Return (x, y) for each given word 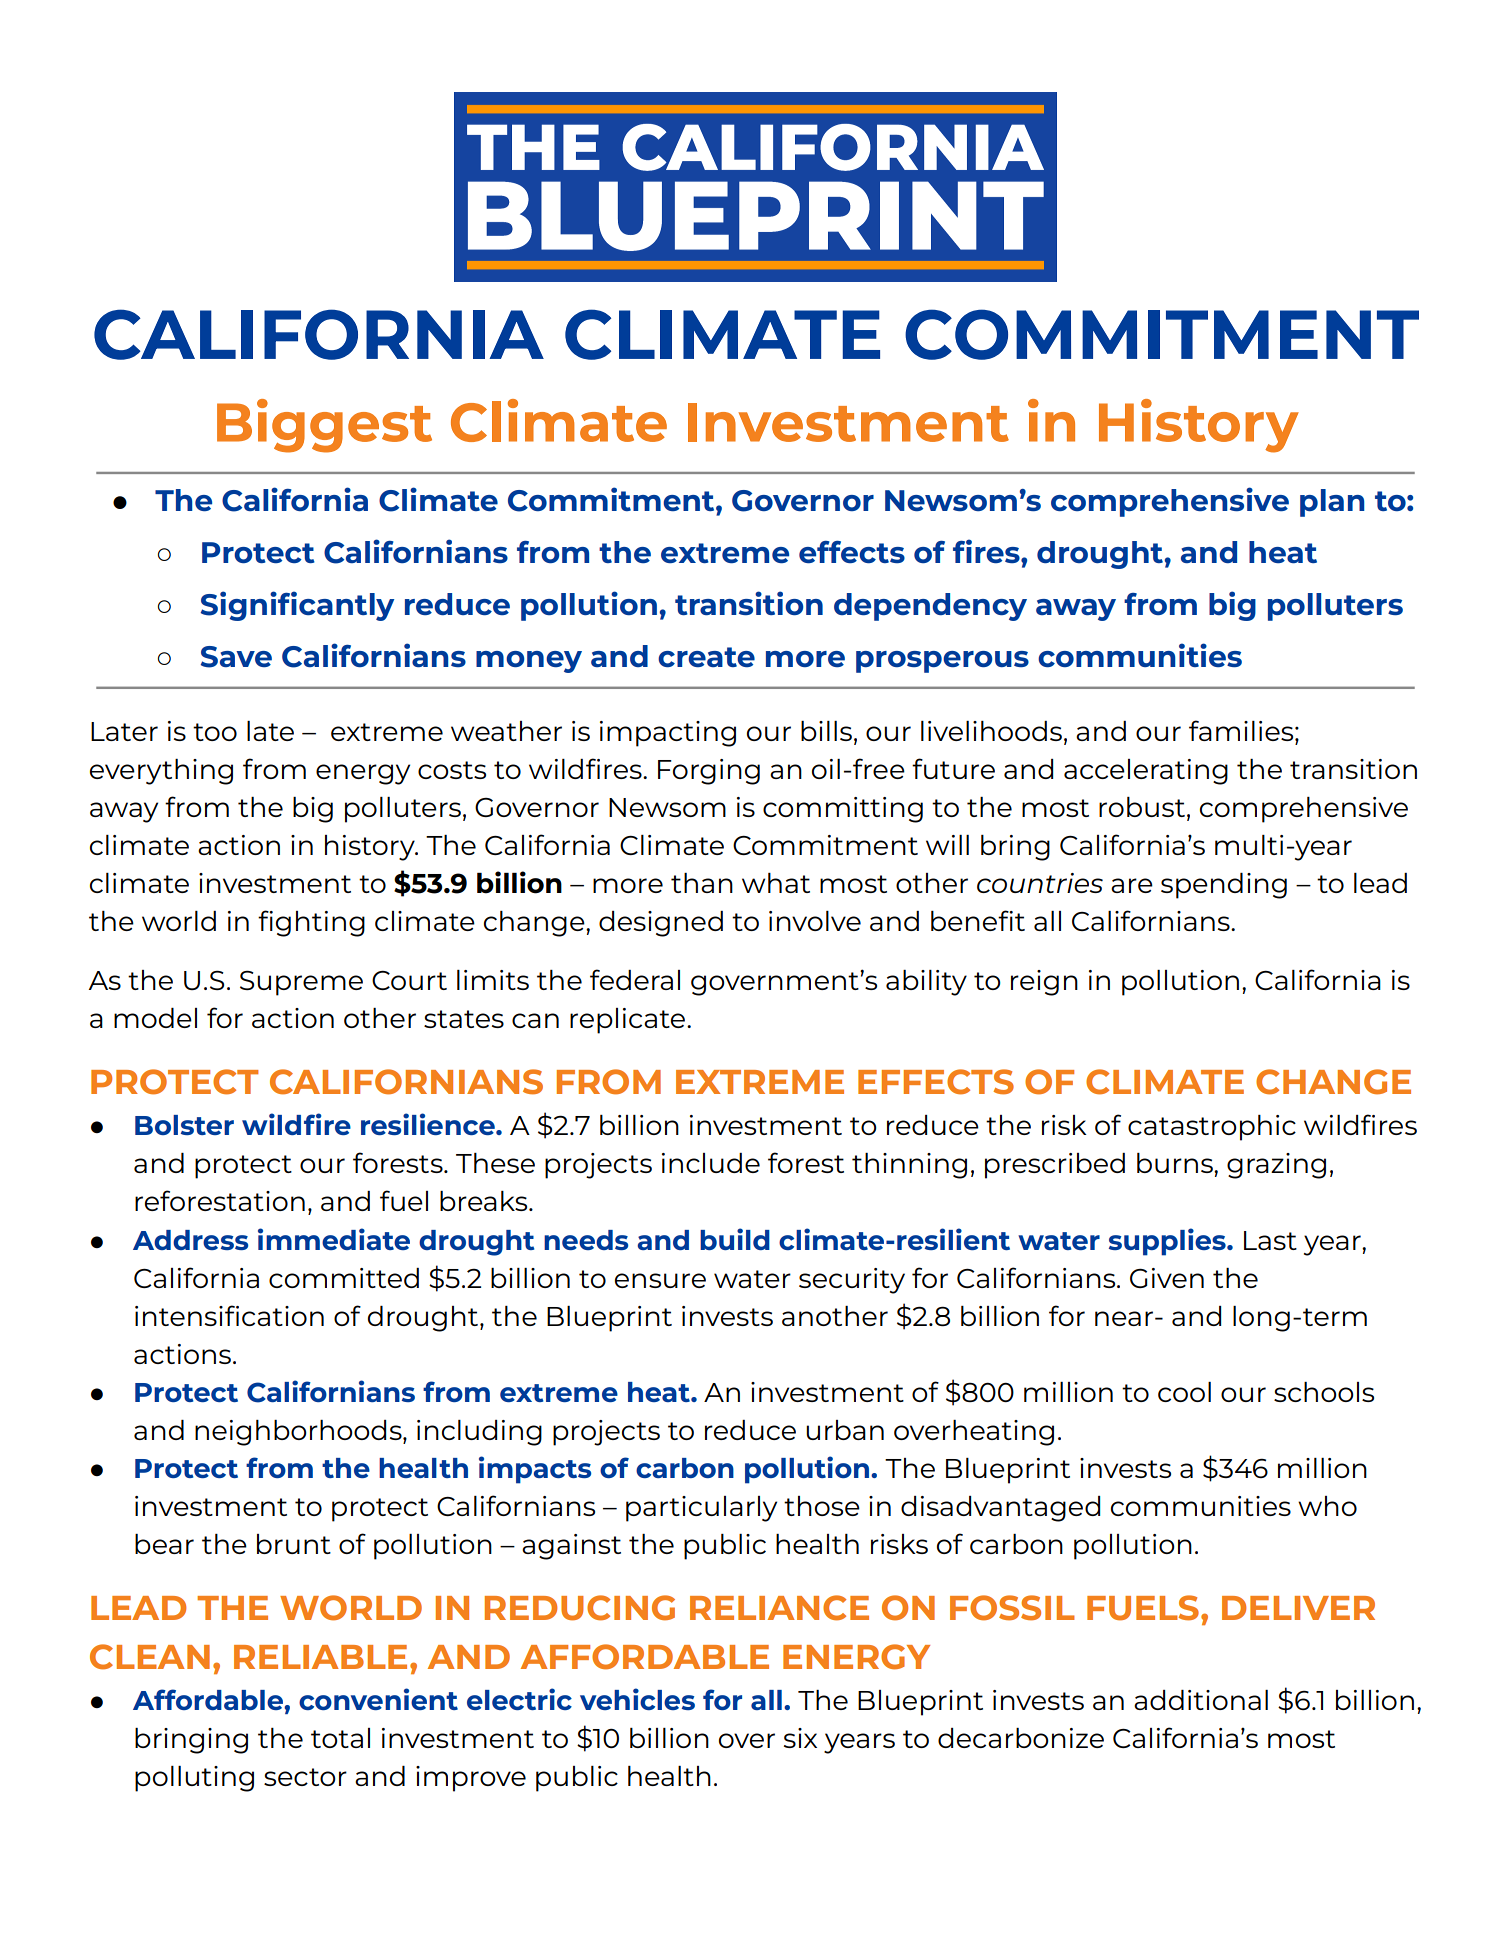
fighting (311, 923)
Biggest (324, 426)
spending (1224, 886)
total (340, 1738)
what (776, 883)
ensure (660, 1280)
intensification (229, 1315)
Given (1167, 1278)
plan (1332, 503)
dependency (930, 607)
